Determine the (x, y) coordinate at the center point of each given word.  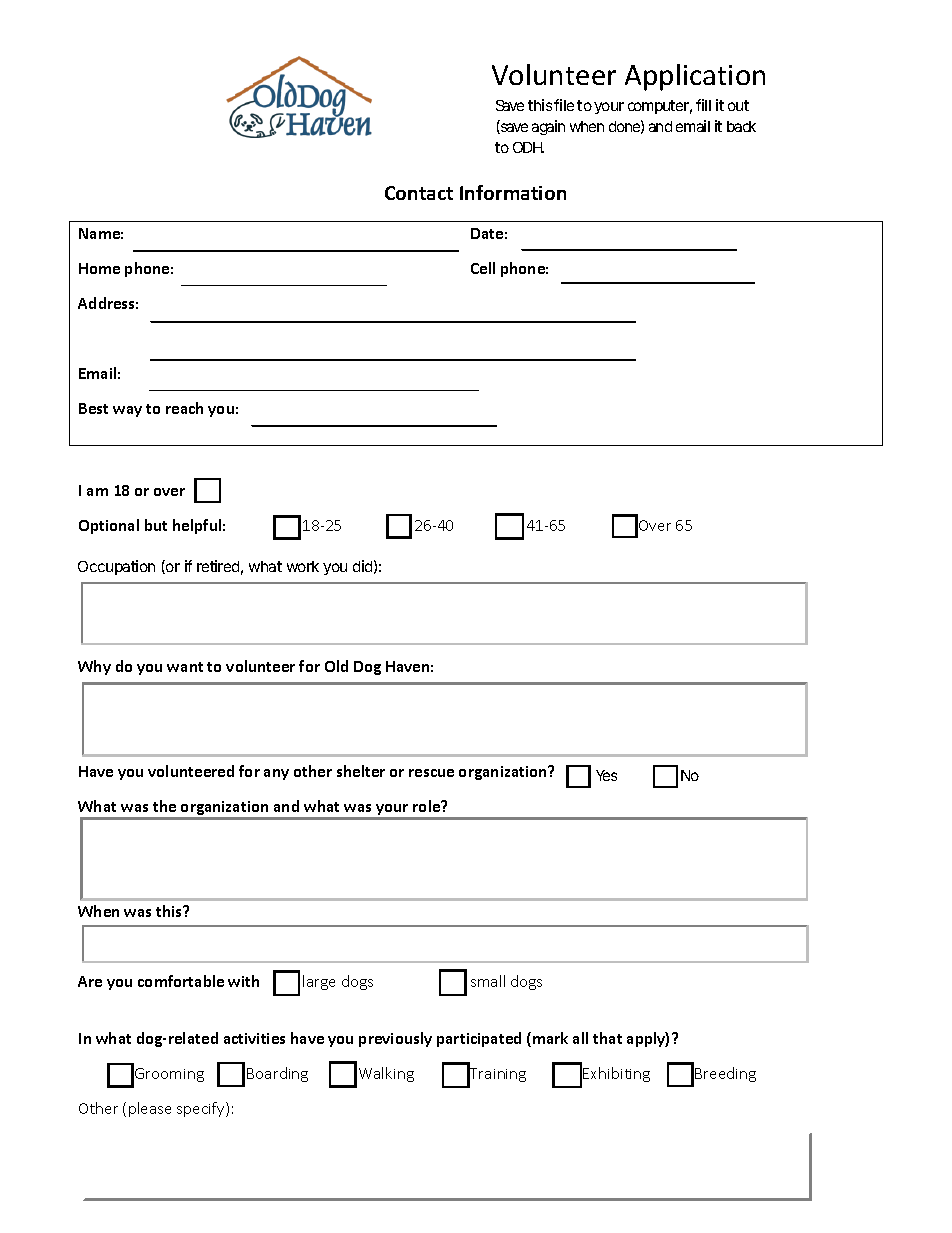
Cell (483, 268)
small (488, 981)
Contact (419, 193)
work (303, 566)
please (150, 1109)
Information (513, 192)
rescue (431, 773)
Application (695, 77)
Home (99, 268)
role (428, 806)
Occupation (116, 567)
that (607, 1038)
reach (184, 408)
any (276, 774)
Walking (386, 1074)
